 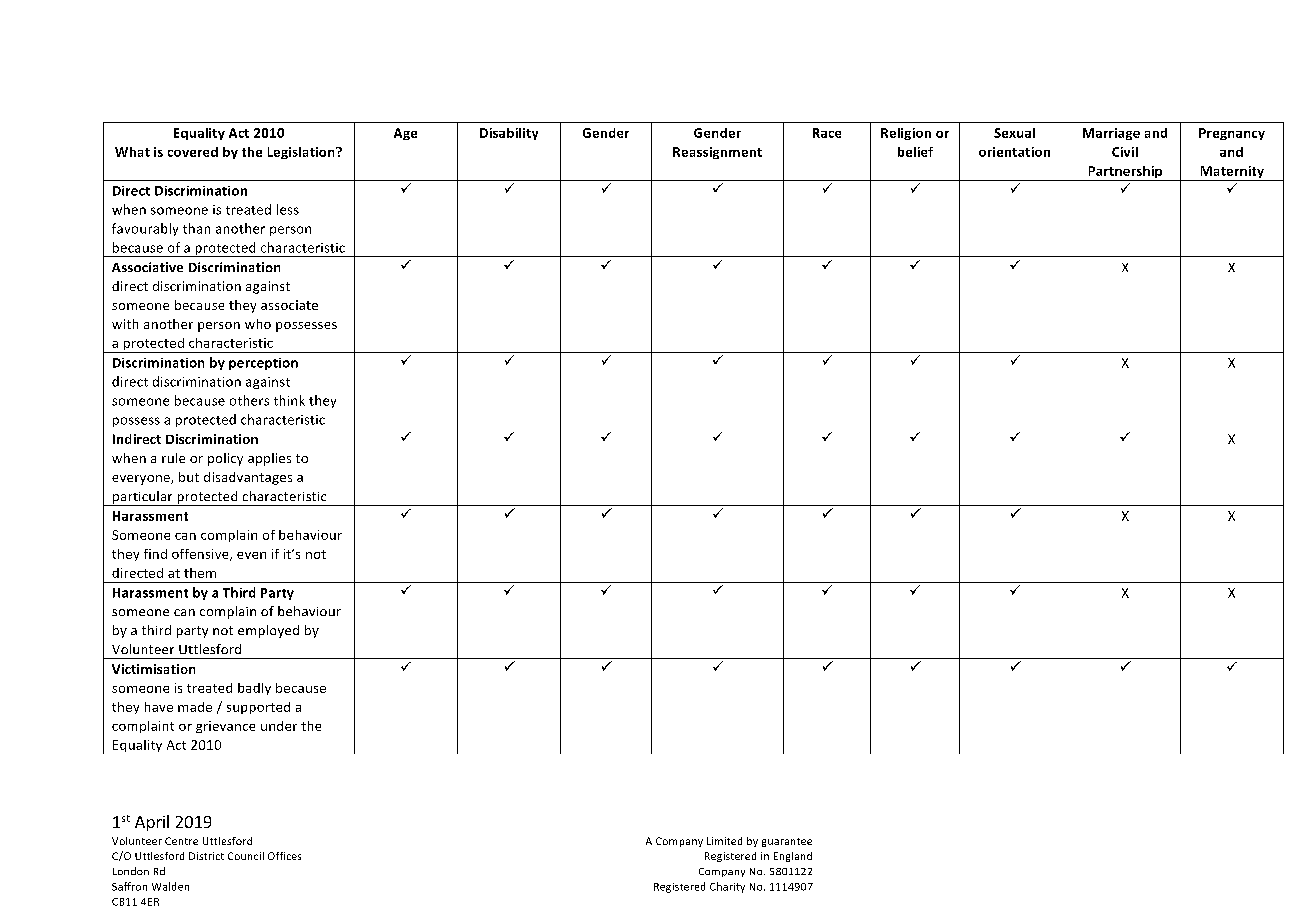 I want to click on Council, so click(x=246, y=856).
